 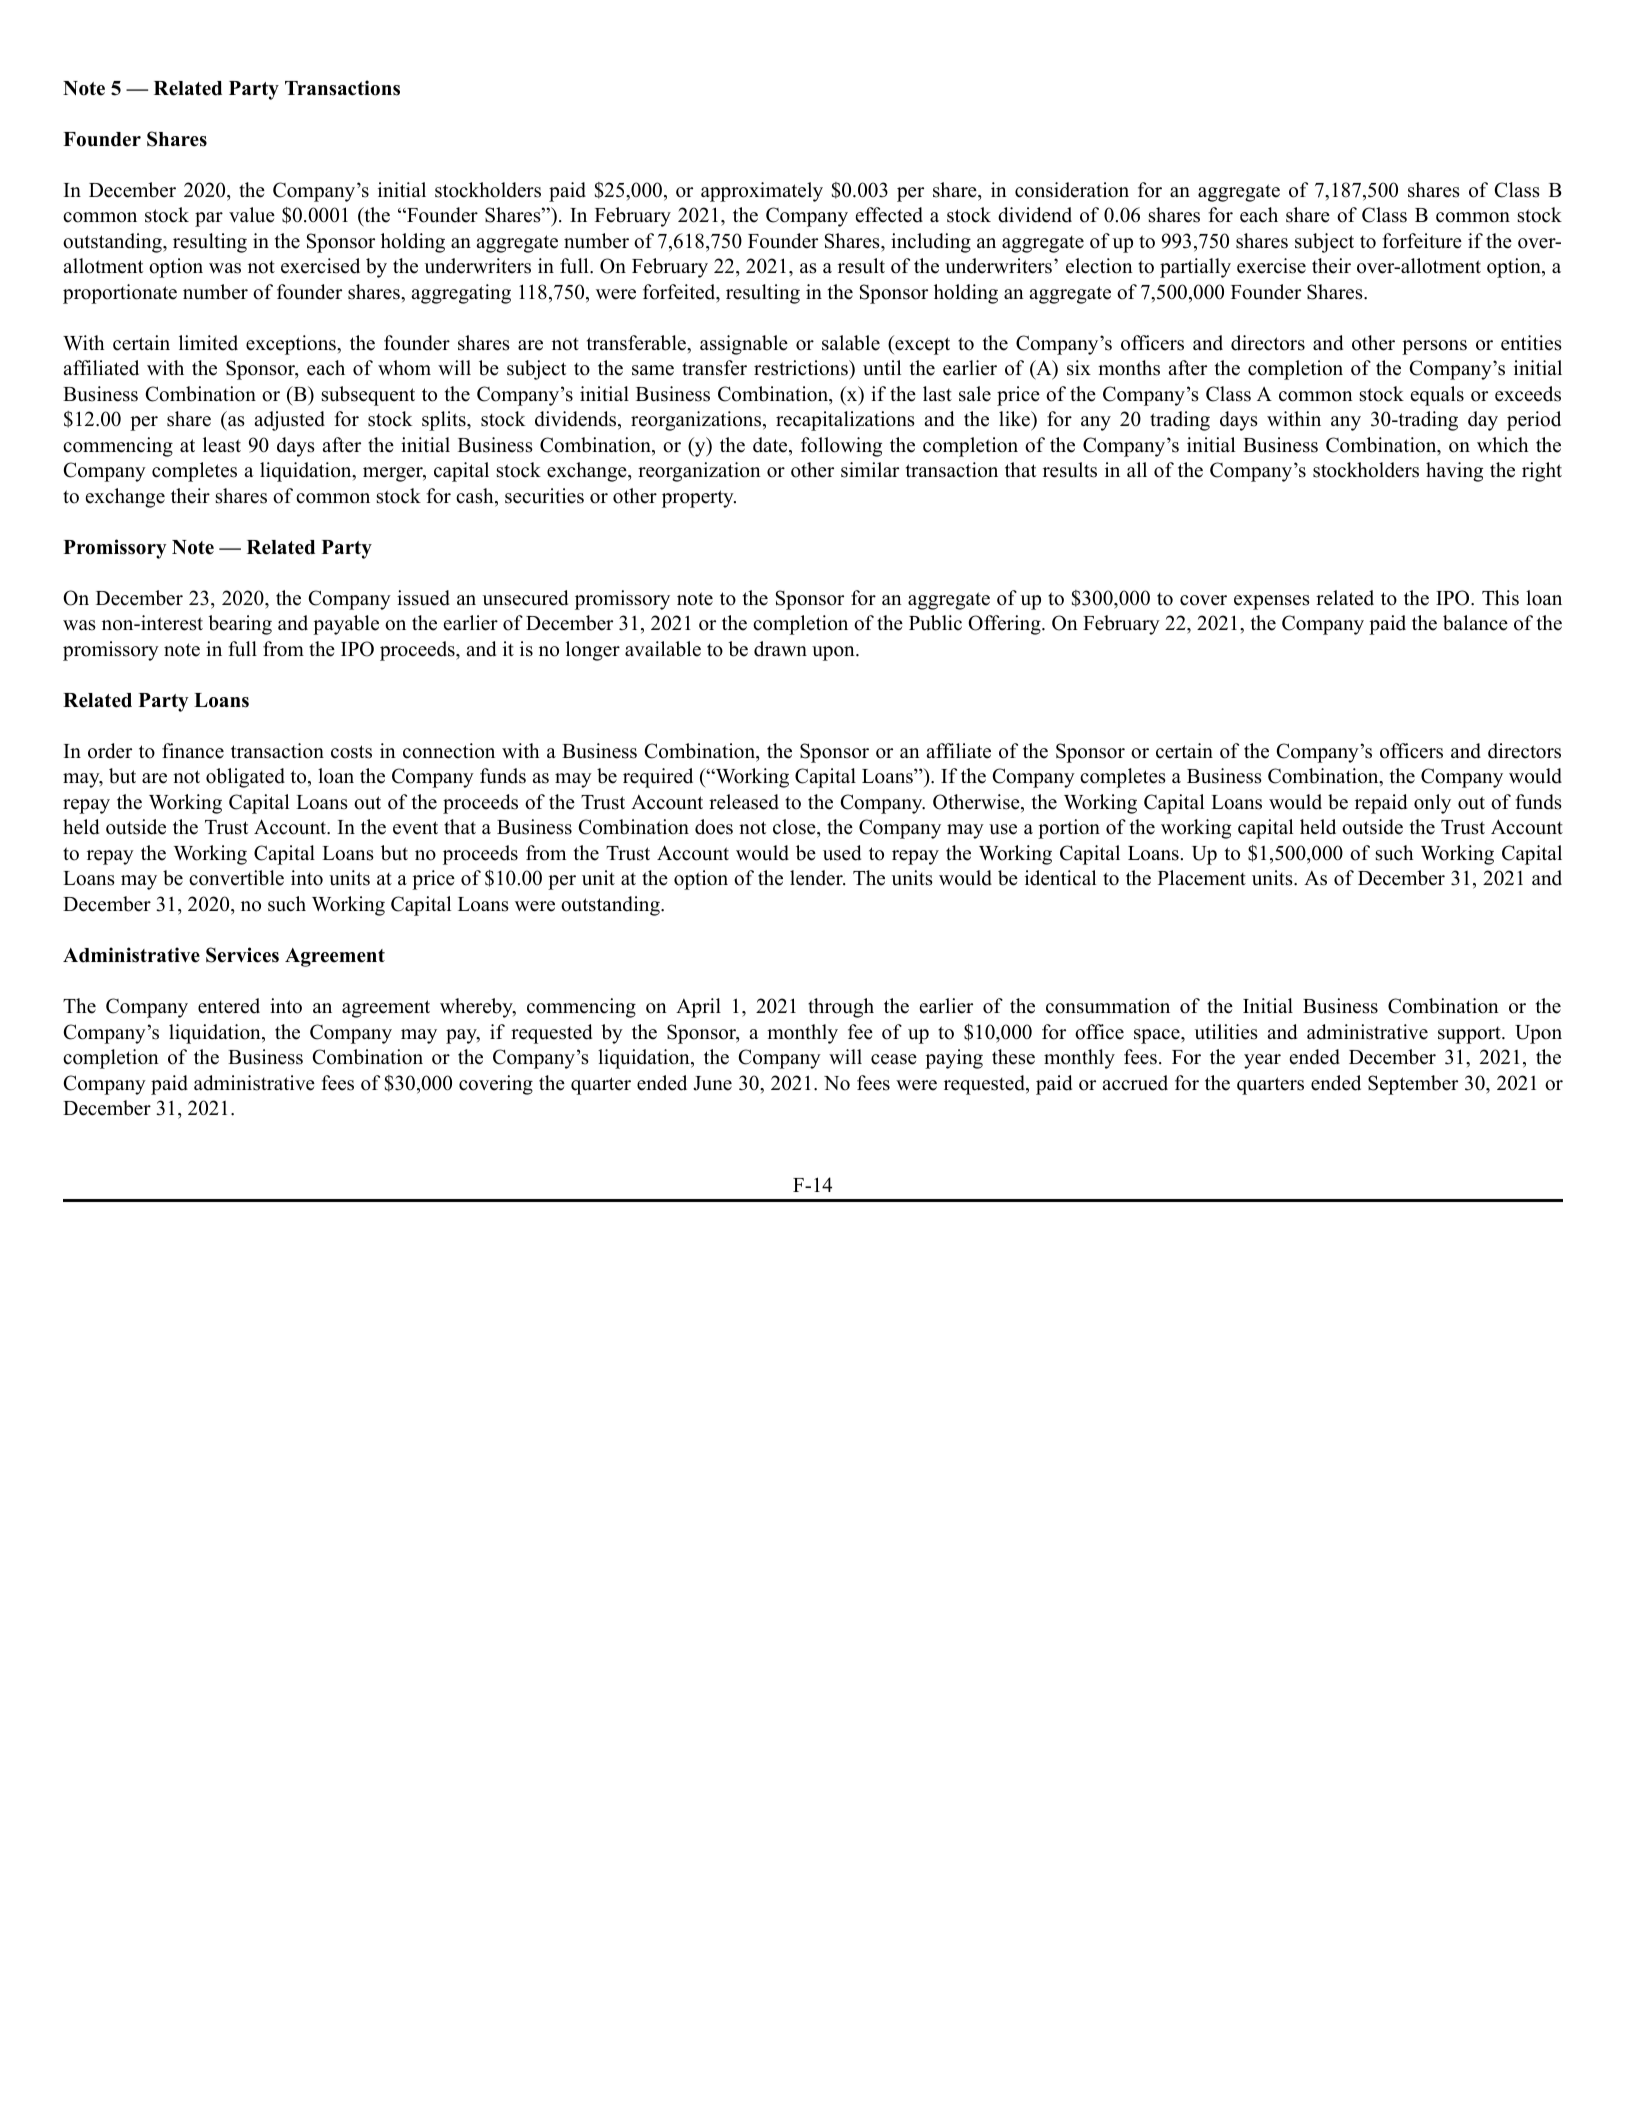 I want to click on value, so click(x=252, y=215).
